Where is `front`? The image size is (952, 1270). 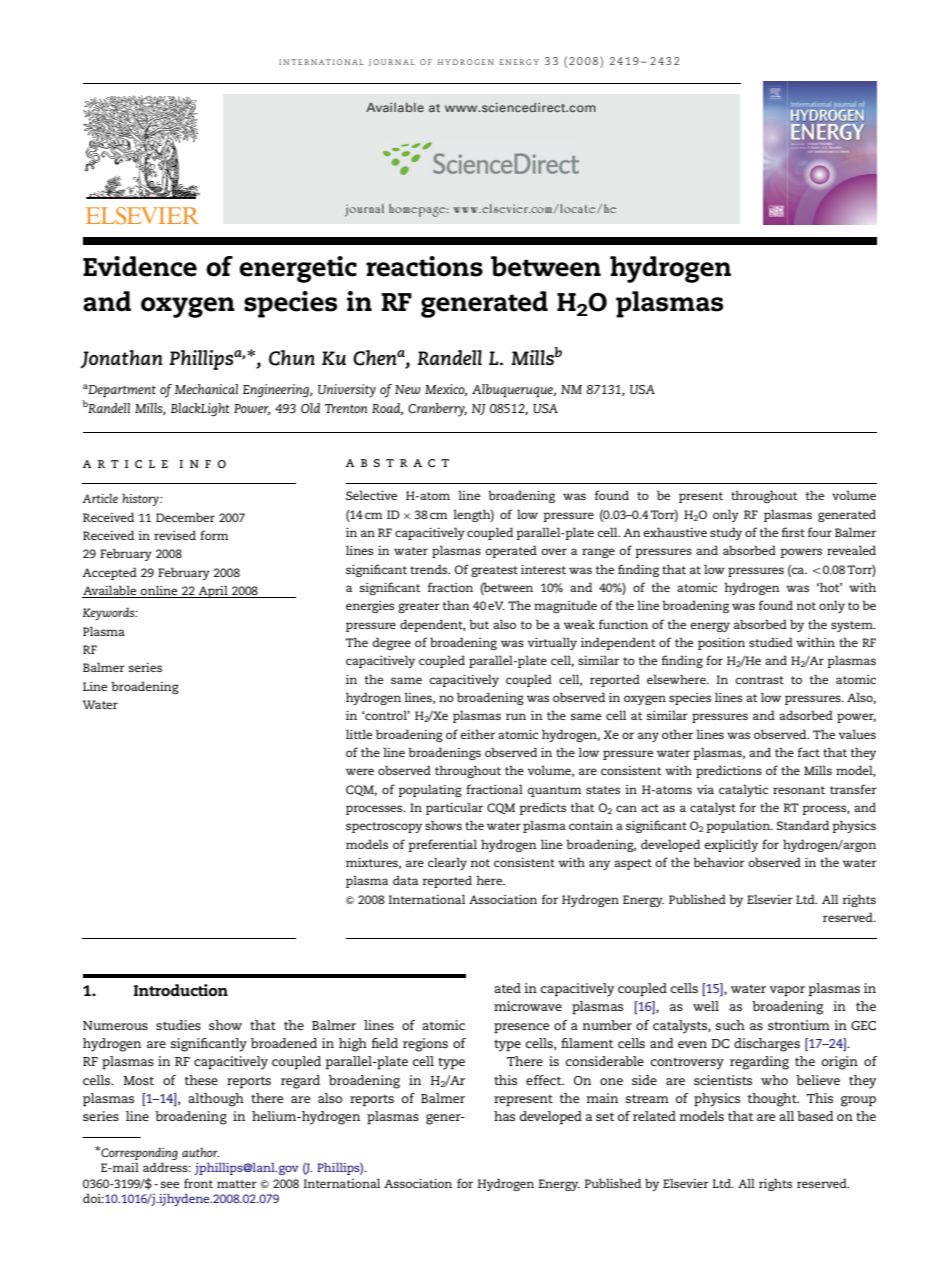
front is located at coordinates (198, 1183).
